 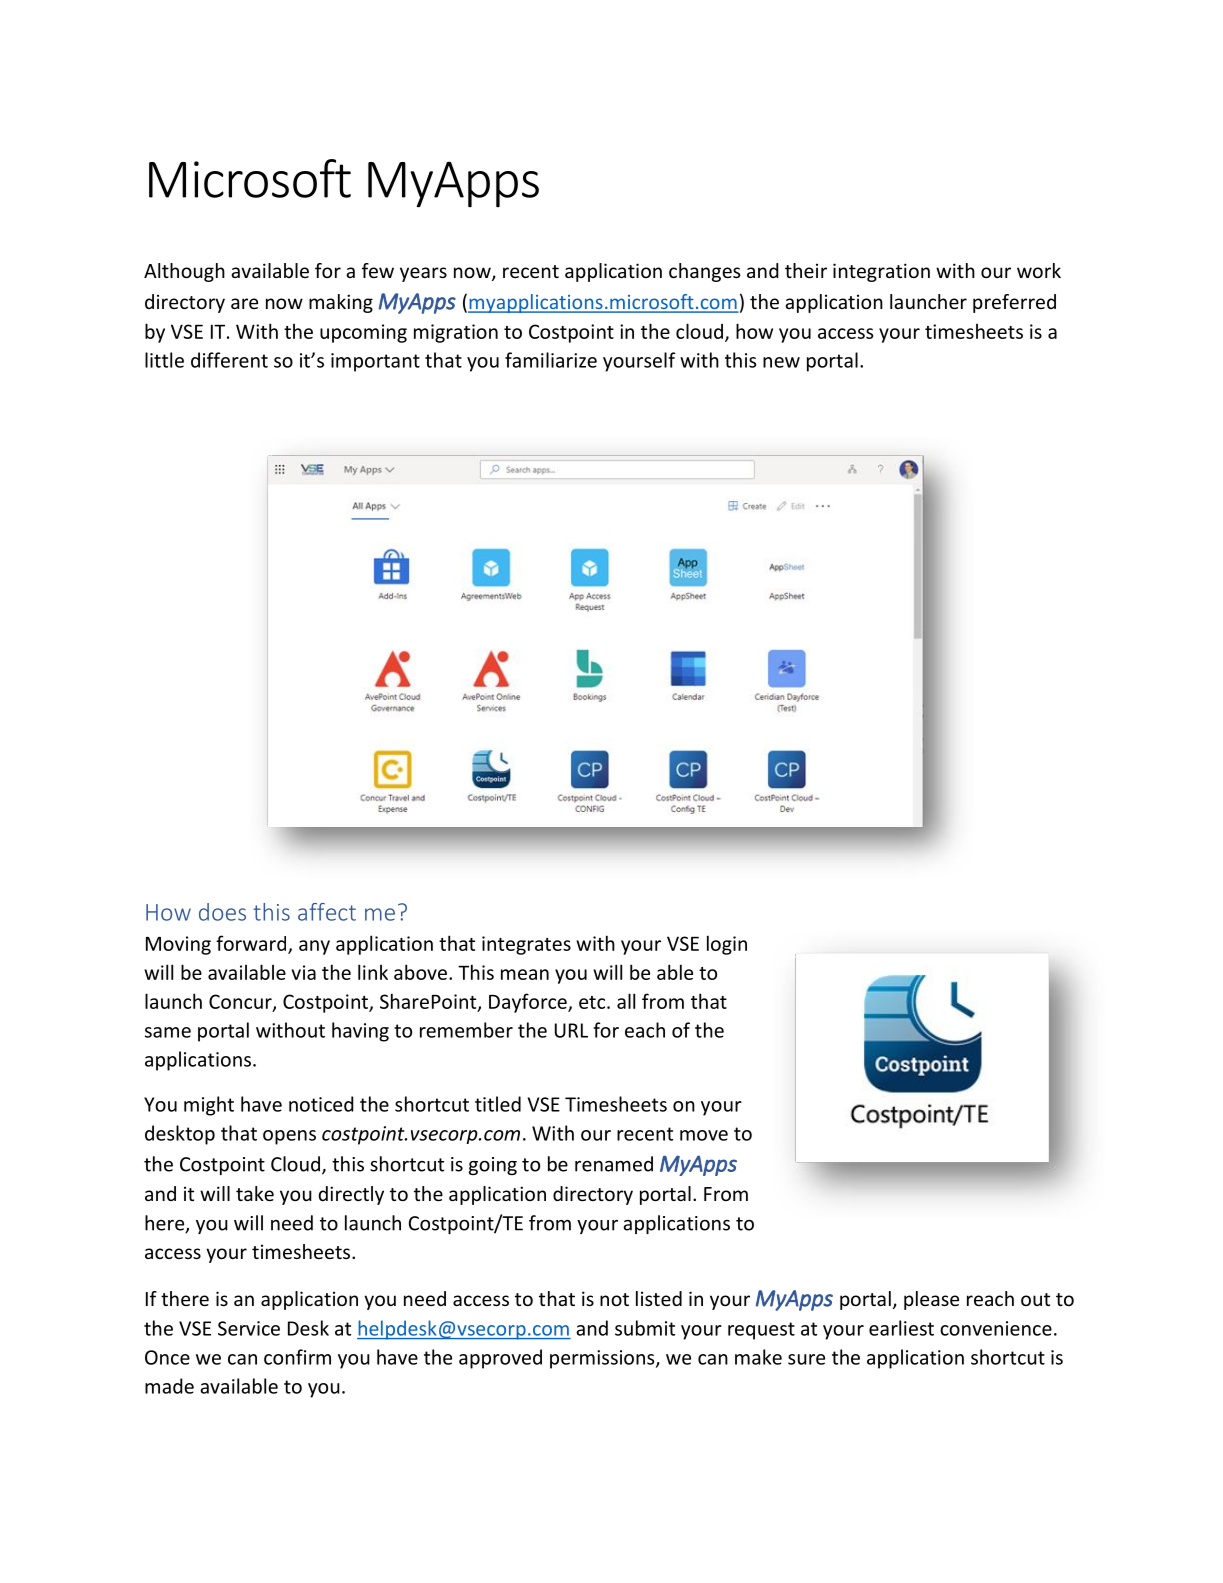 I want to click on does, so click(x=222, y=912).
